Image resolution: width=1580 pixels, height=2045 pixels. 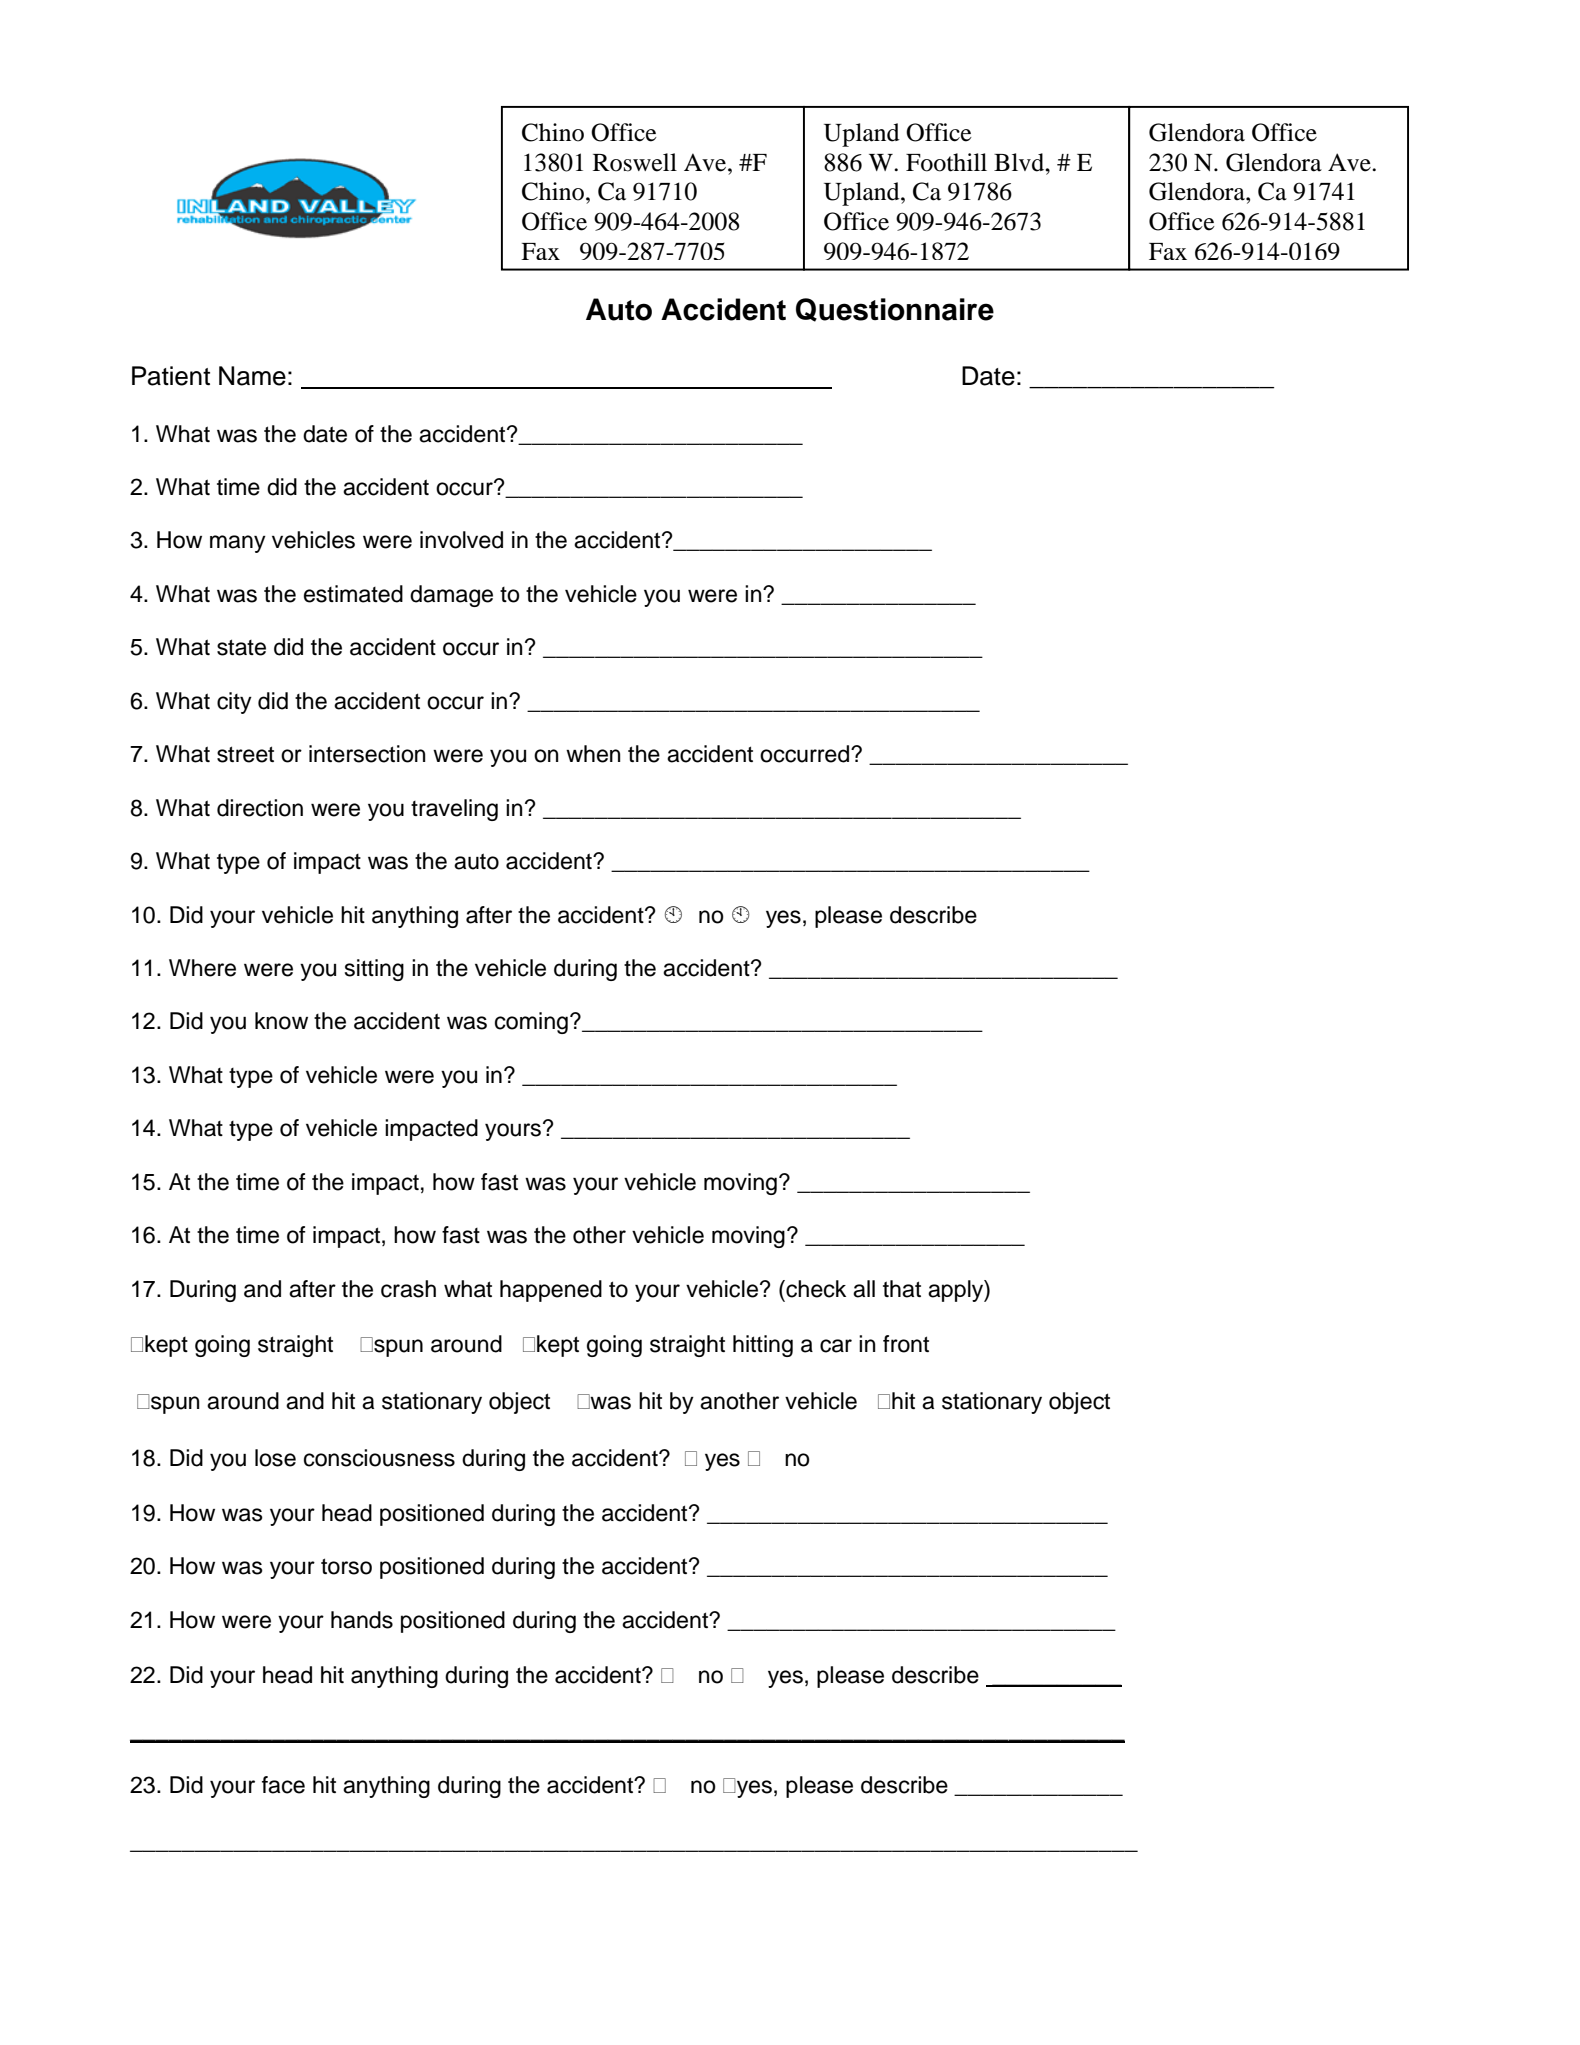 I want to click on Roswell, so click(x=635, y=162).
